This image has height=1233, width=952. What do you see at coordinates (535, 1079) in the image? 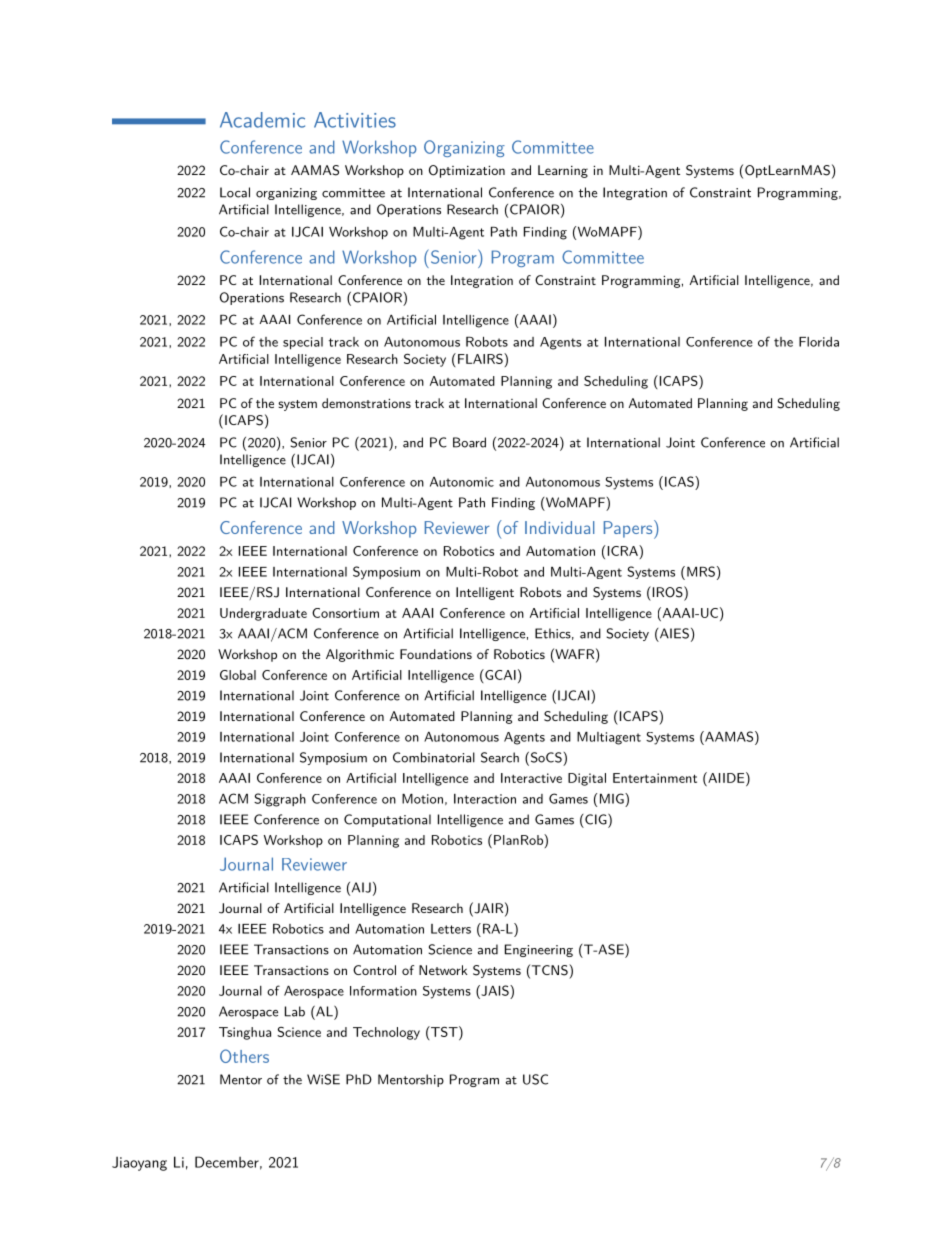
I see `USC` at bounding box center [535, 1079].
